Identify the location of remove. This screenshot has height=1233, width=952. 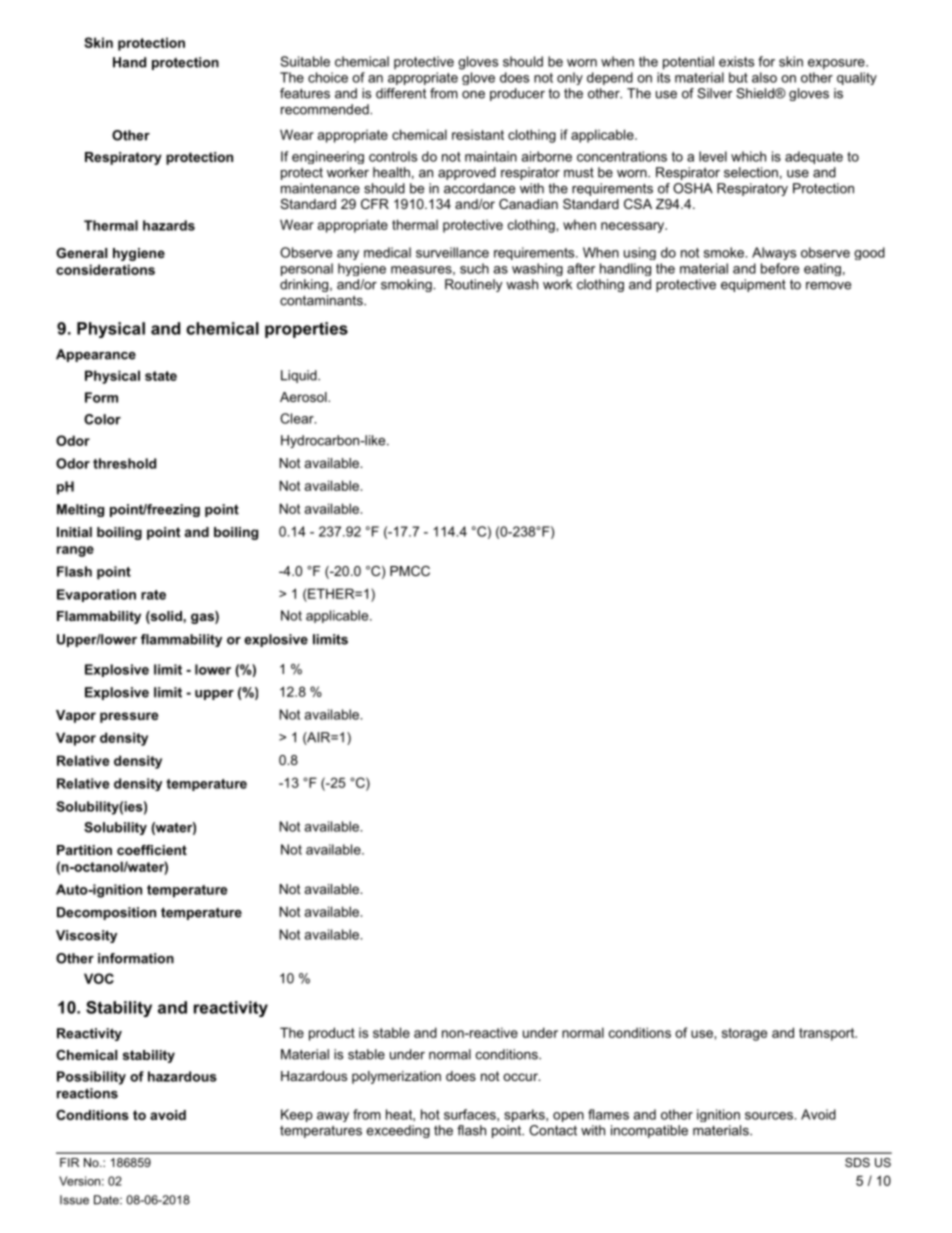
(828, 286).
